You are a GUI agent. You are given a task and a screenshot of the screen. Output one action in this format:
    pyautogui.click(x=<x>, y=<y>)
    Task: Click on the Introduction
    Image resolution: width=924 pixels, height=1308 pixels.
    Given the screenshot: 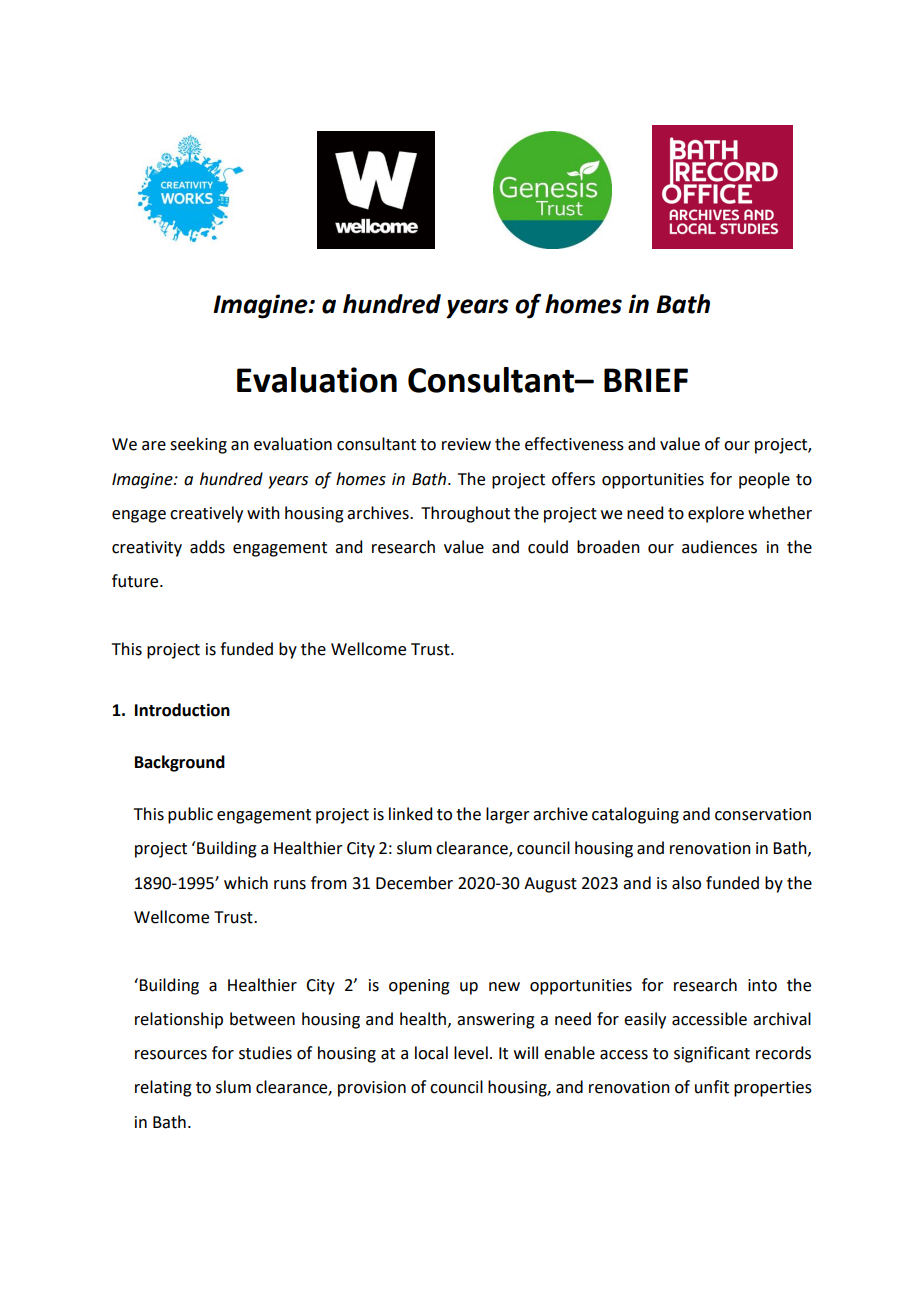 What is the action you would take?
    pyautogui.click(x=182, y=710)
